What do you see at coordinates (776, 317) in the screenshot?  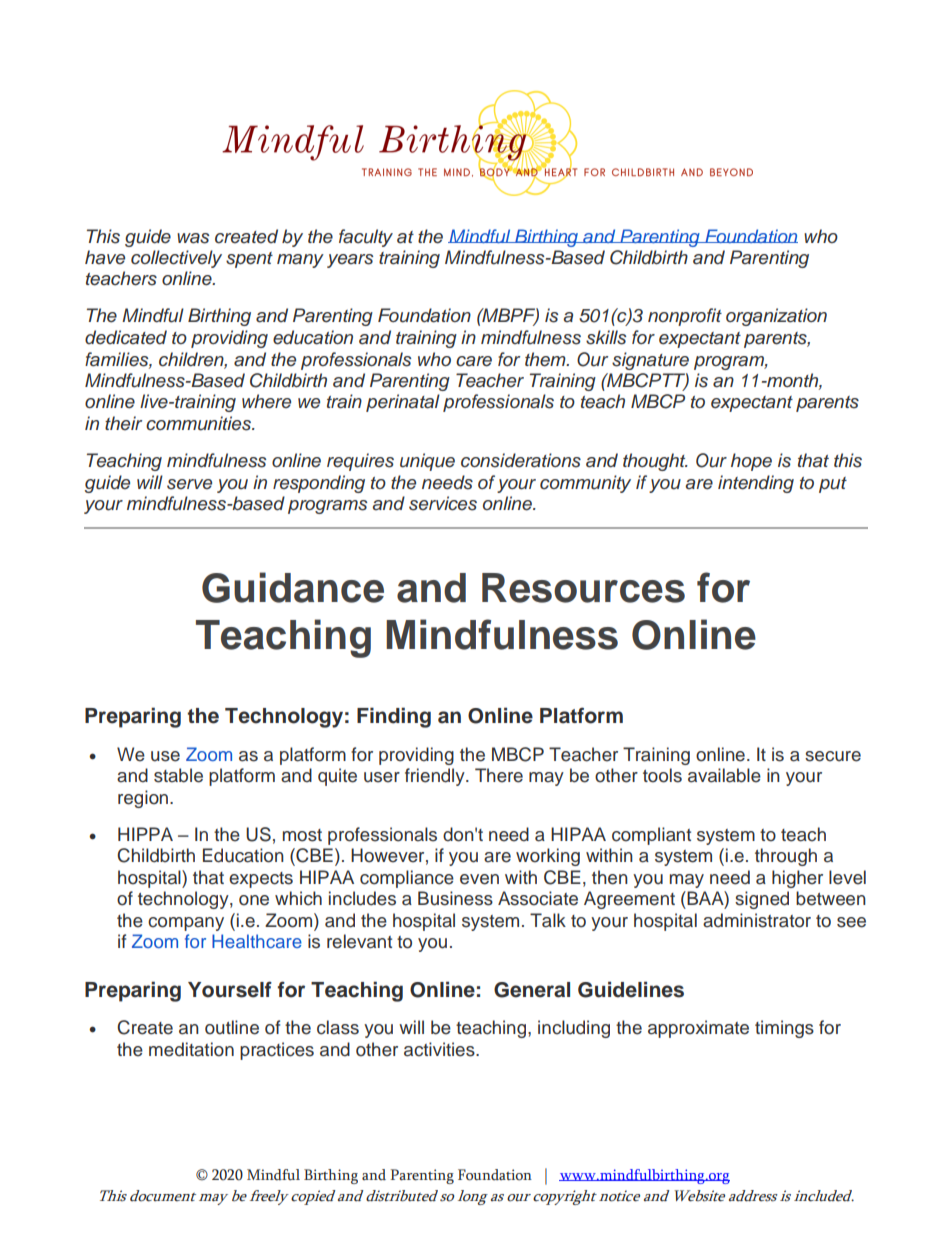 I see `organization` at bounding box center [776, 317].
